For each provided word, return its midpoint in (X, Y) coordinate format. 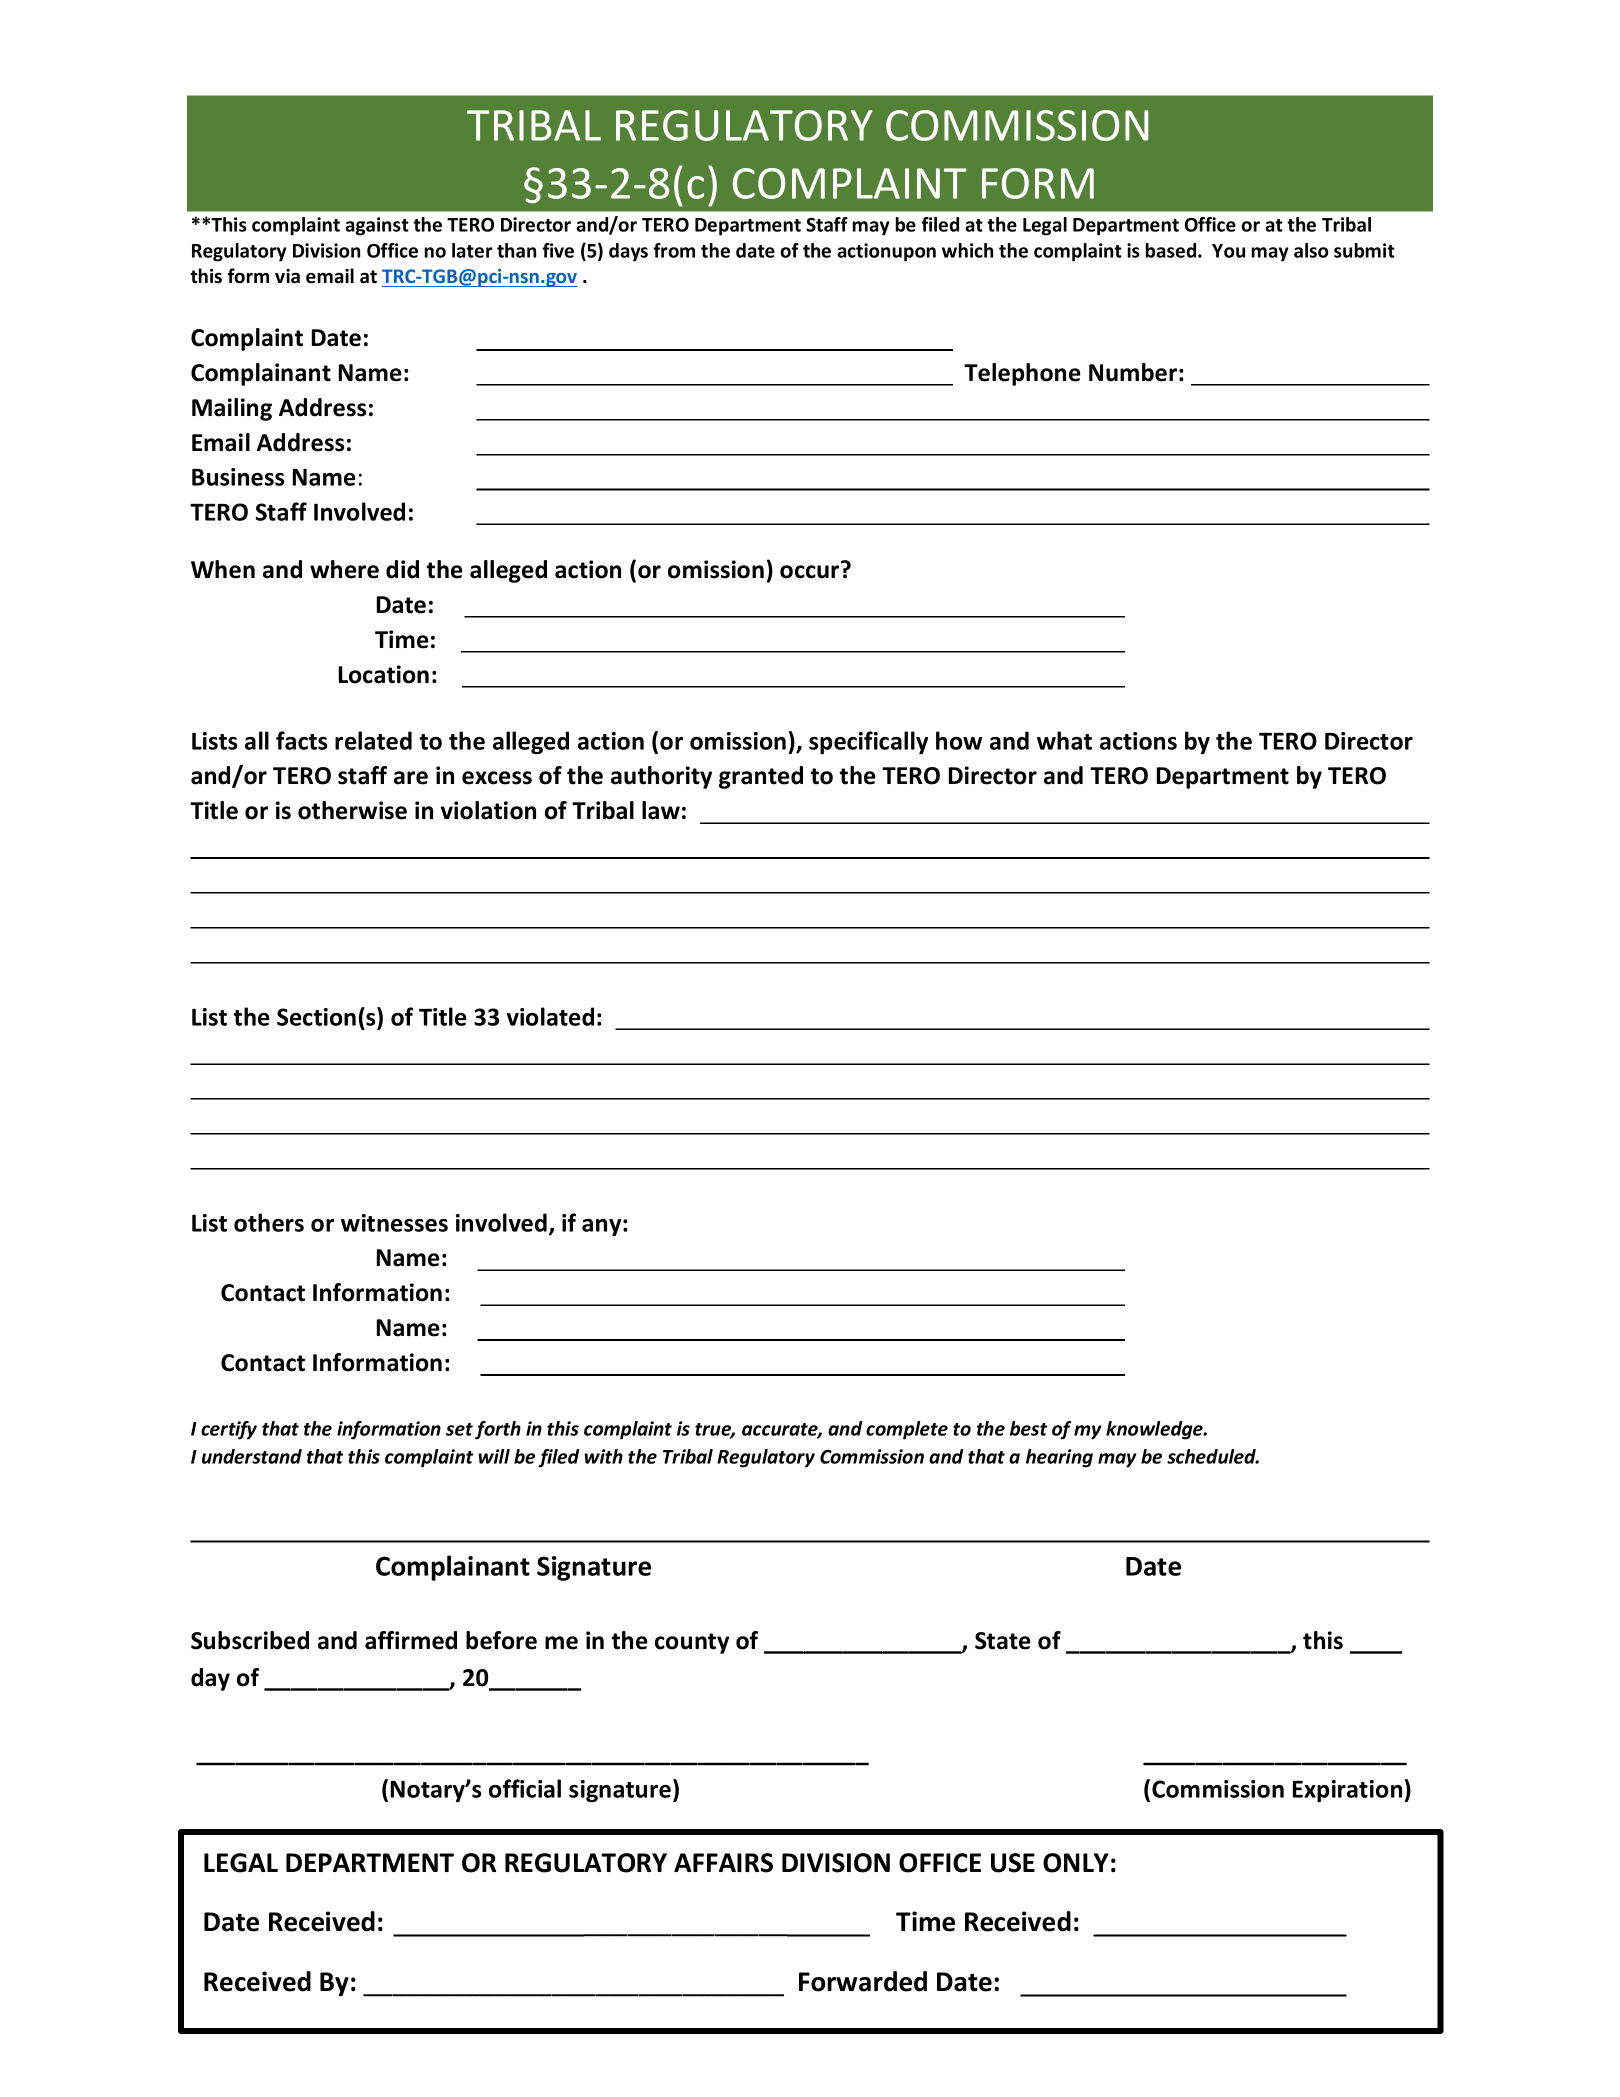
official (525, 1788)
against (377, 226)
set (459, 1429)
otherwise (352, 810)
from (674, 250)
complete (907, 1430)
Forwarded (863, 1981)
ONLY (1076, 1863)
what (1064, 740)
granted (761, 777)
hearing (1059, 1458)
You (1228, 251)
